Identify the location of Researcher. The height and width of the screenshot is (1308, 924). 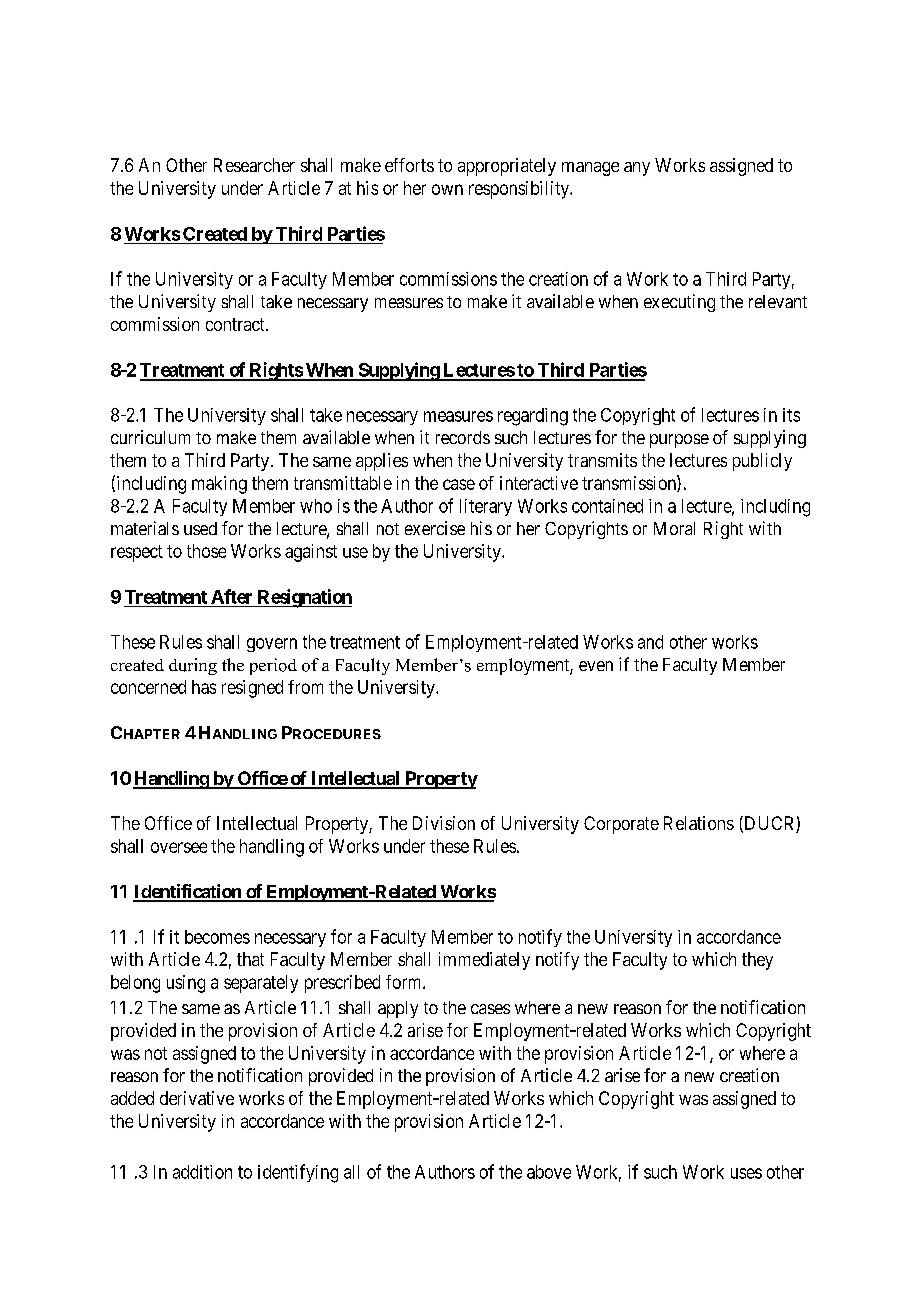
(254, 165).
